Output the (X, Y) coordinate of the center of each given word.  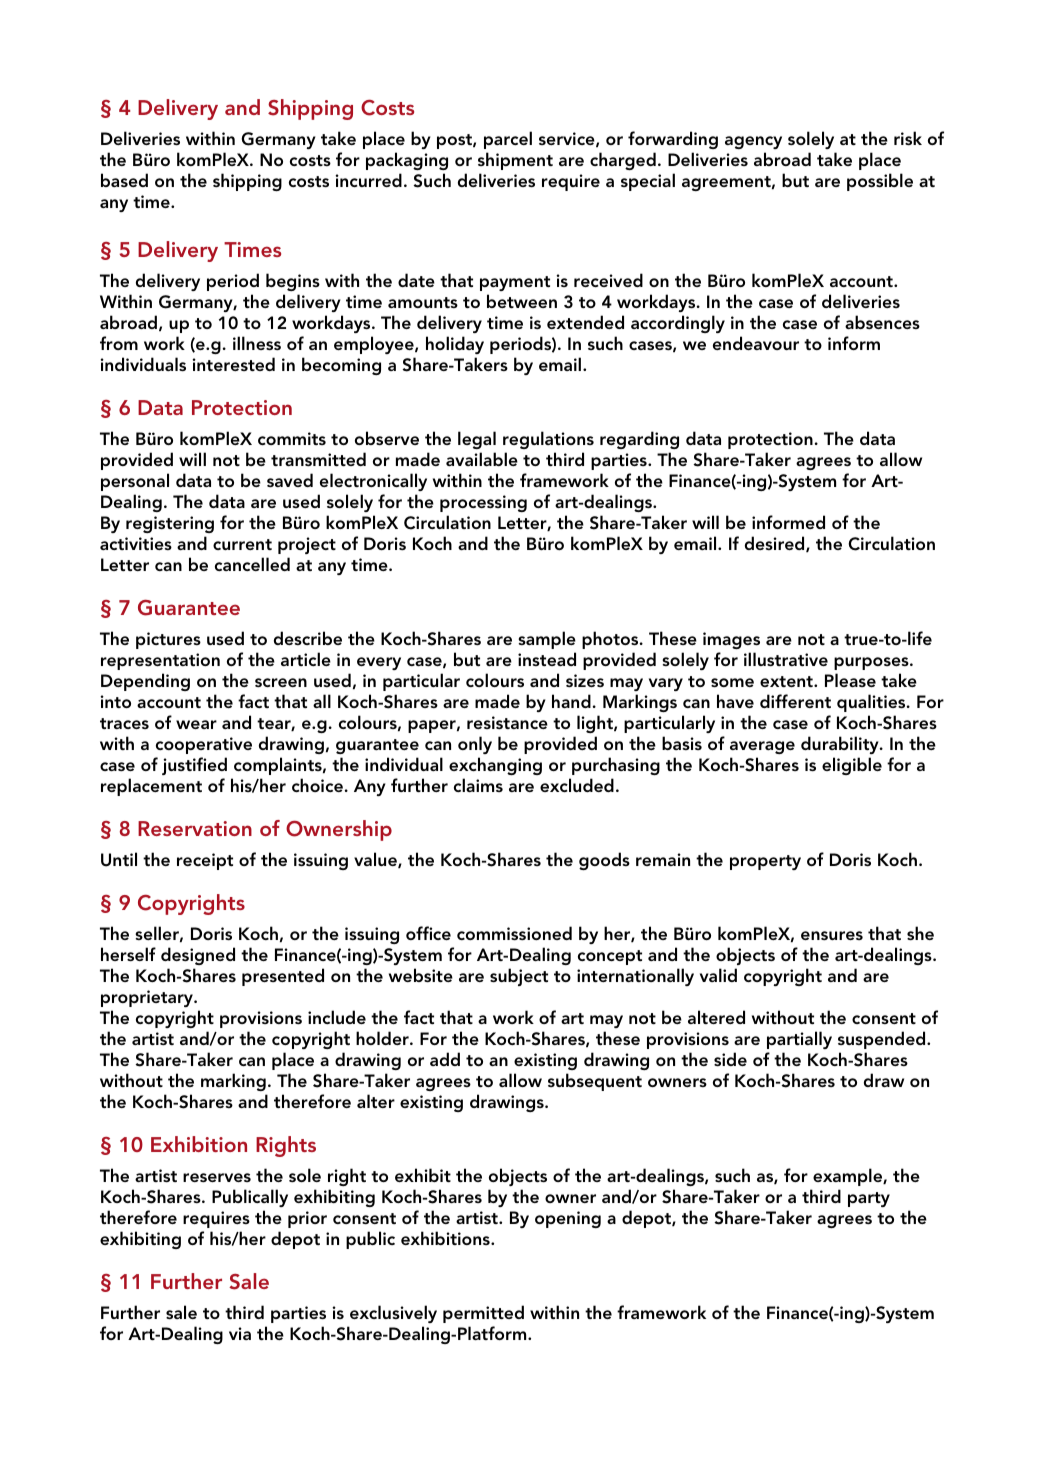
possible (880, 182)
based (124, 180)
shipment (515, 161)
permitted (483, 1314)
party (869, 1199)
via (240, 1333)
